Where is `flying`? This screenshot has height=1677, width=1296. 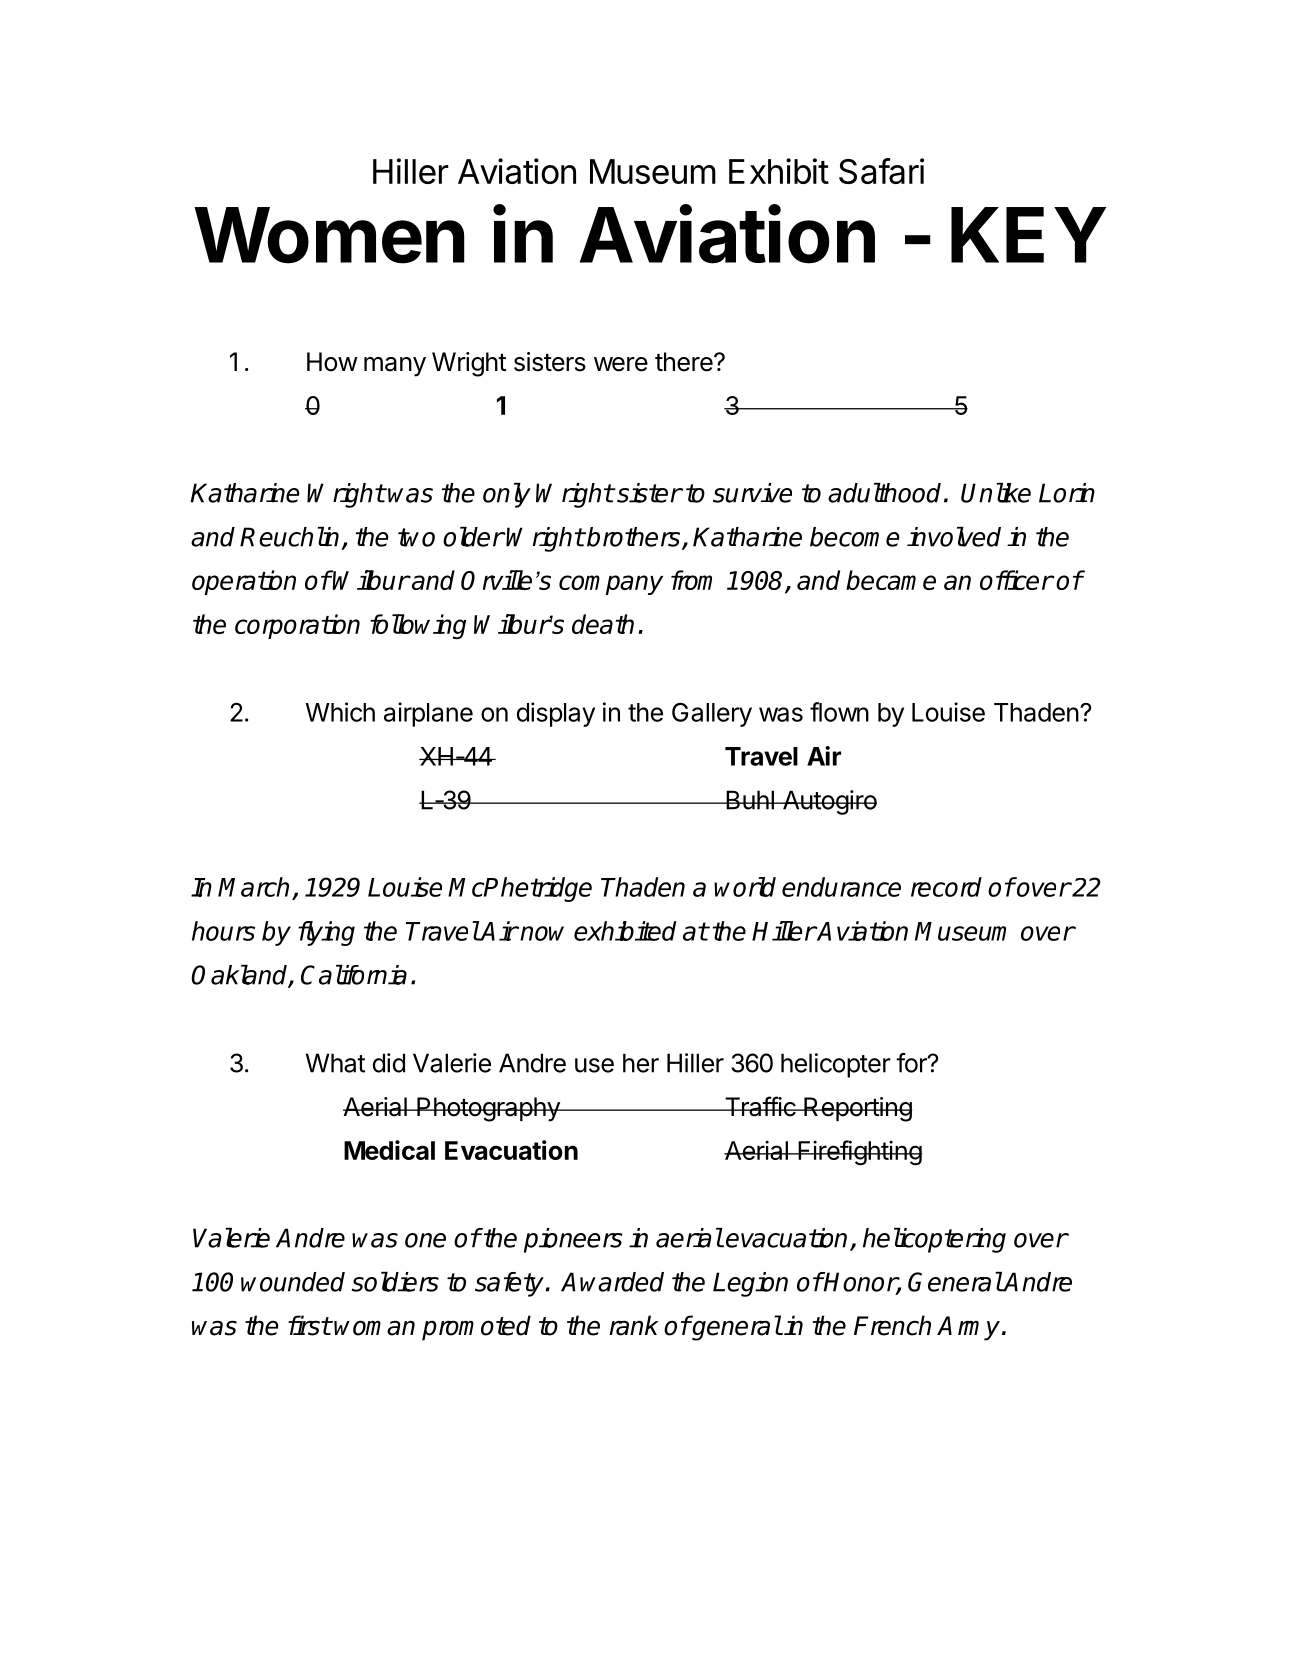
flying is located at coordinates (326, 933).
